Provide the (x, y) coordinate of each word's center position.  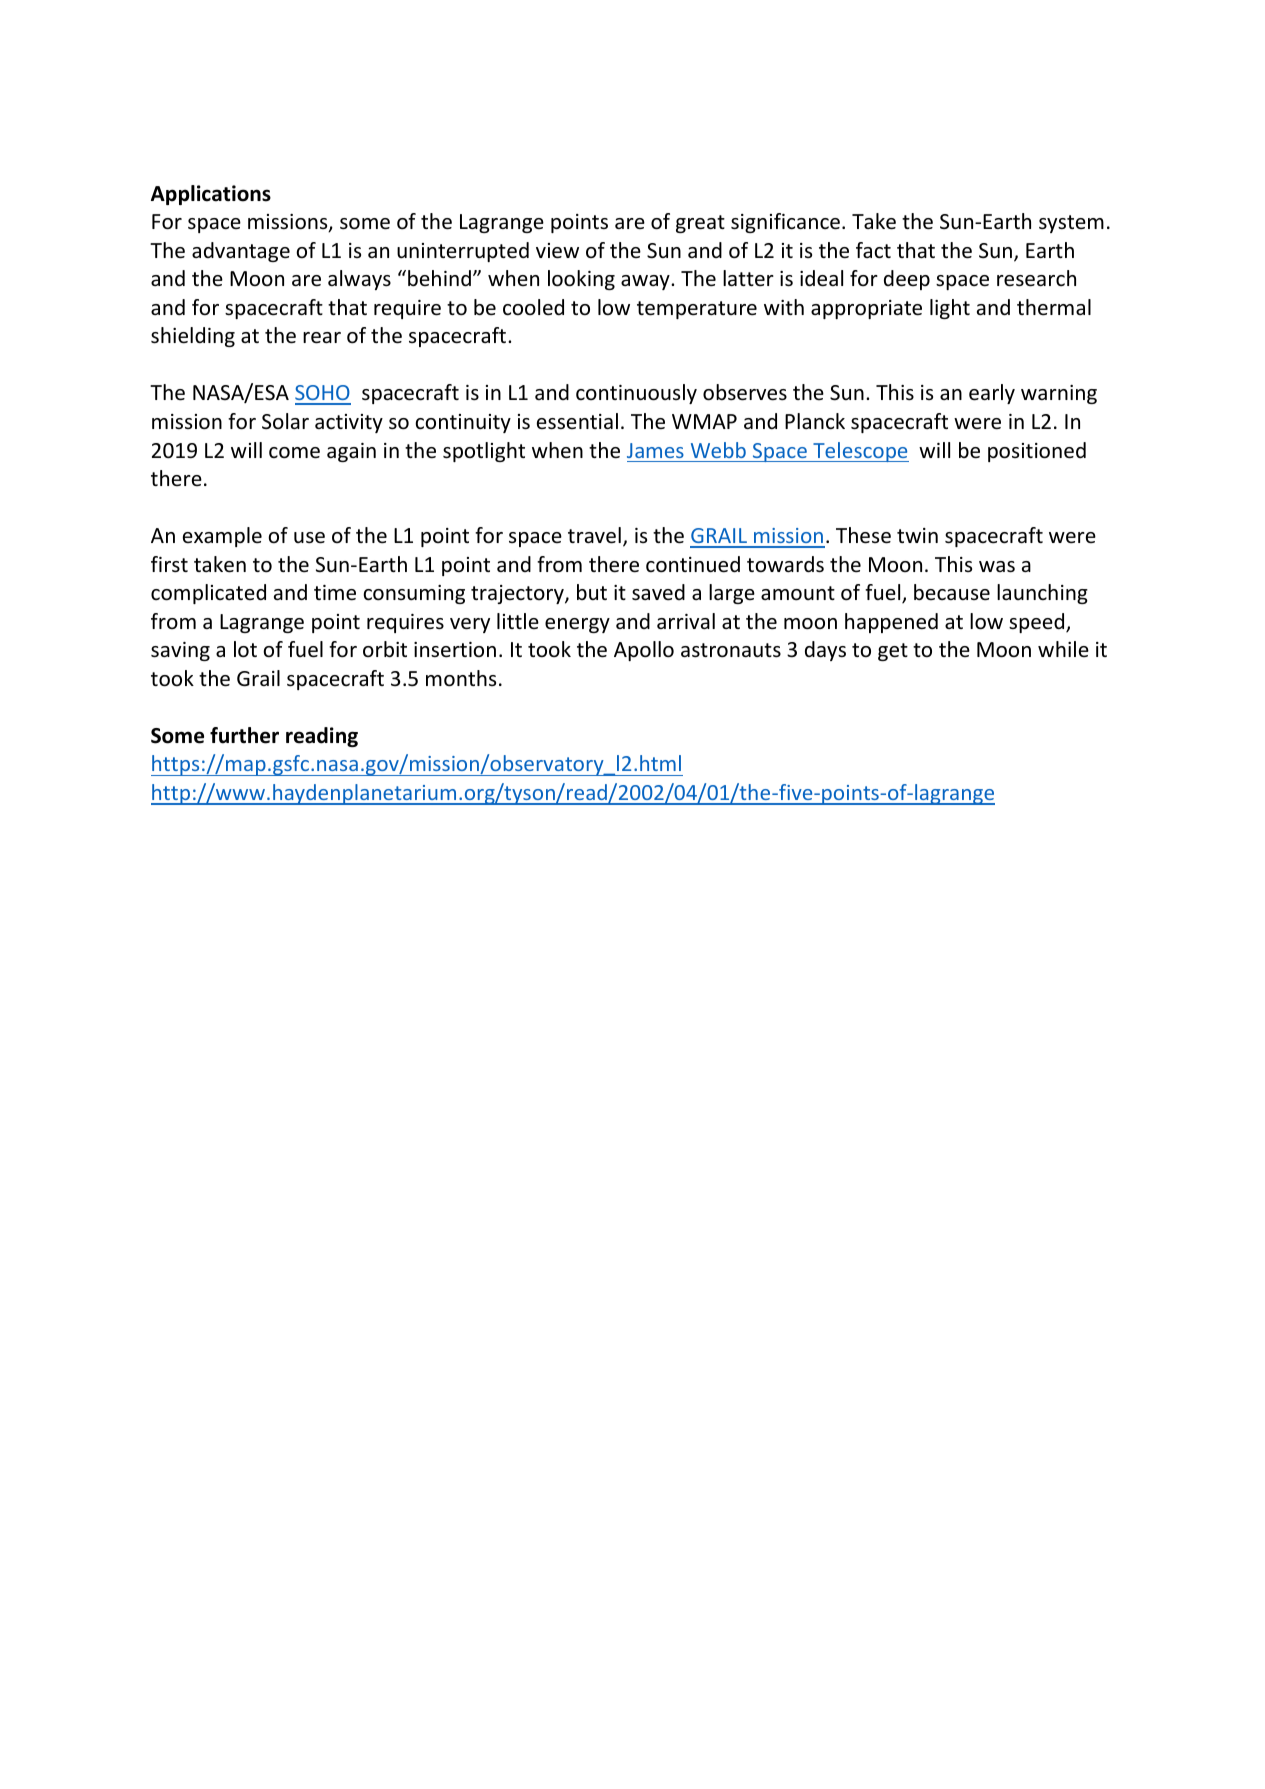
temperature (697, 310)
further (244, 735)
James (655, 450)
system (1071, 224)
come (294, 453)
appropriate (866, 309)
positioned (1037, 452)
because (952, 592)
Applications (211, 195)
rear (322, 338)
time (335, 593)
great (700, 224)
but (592, 592)
